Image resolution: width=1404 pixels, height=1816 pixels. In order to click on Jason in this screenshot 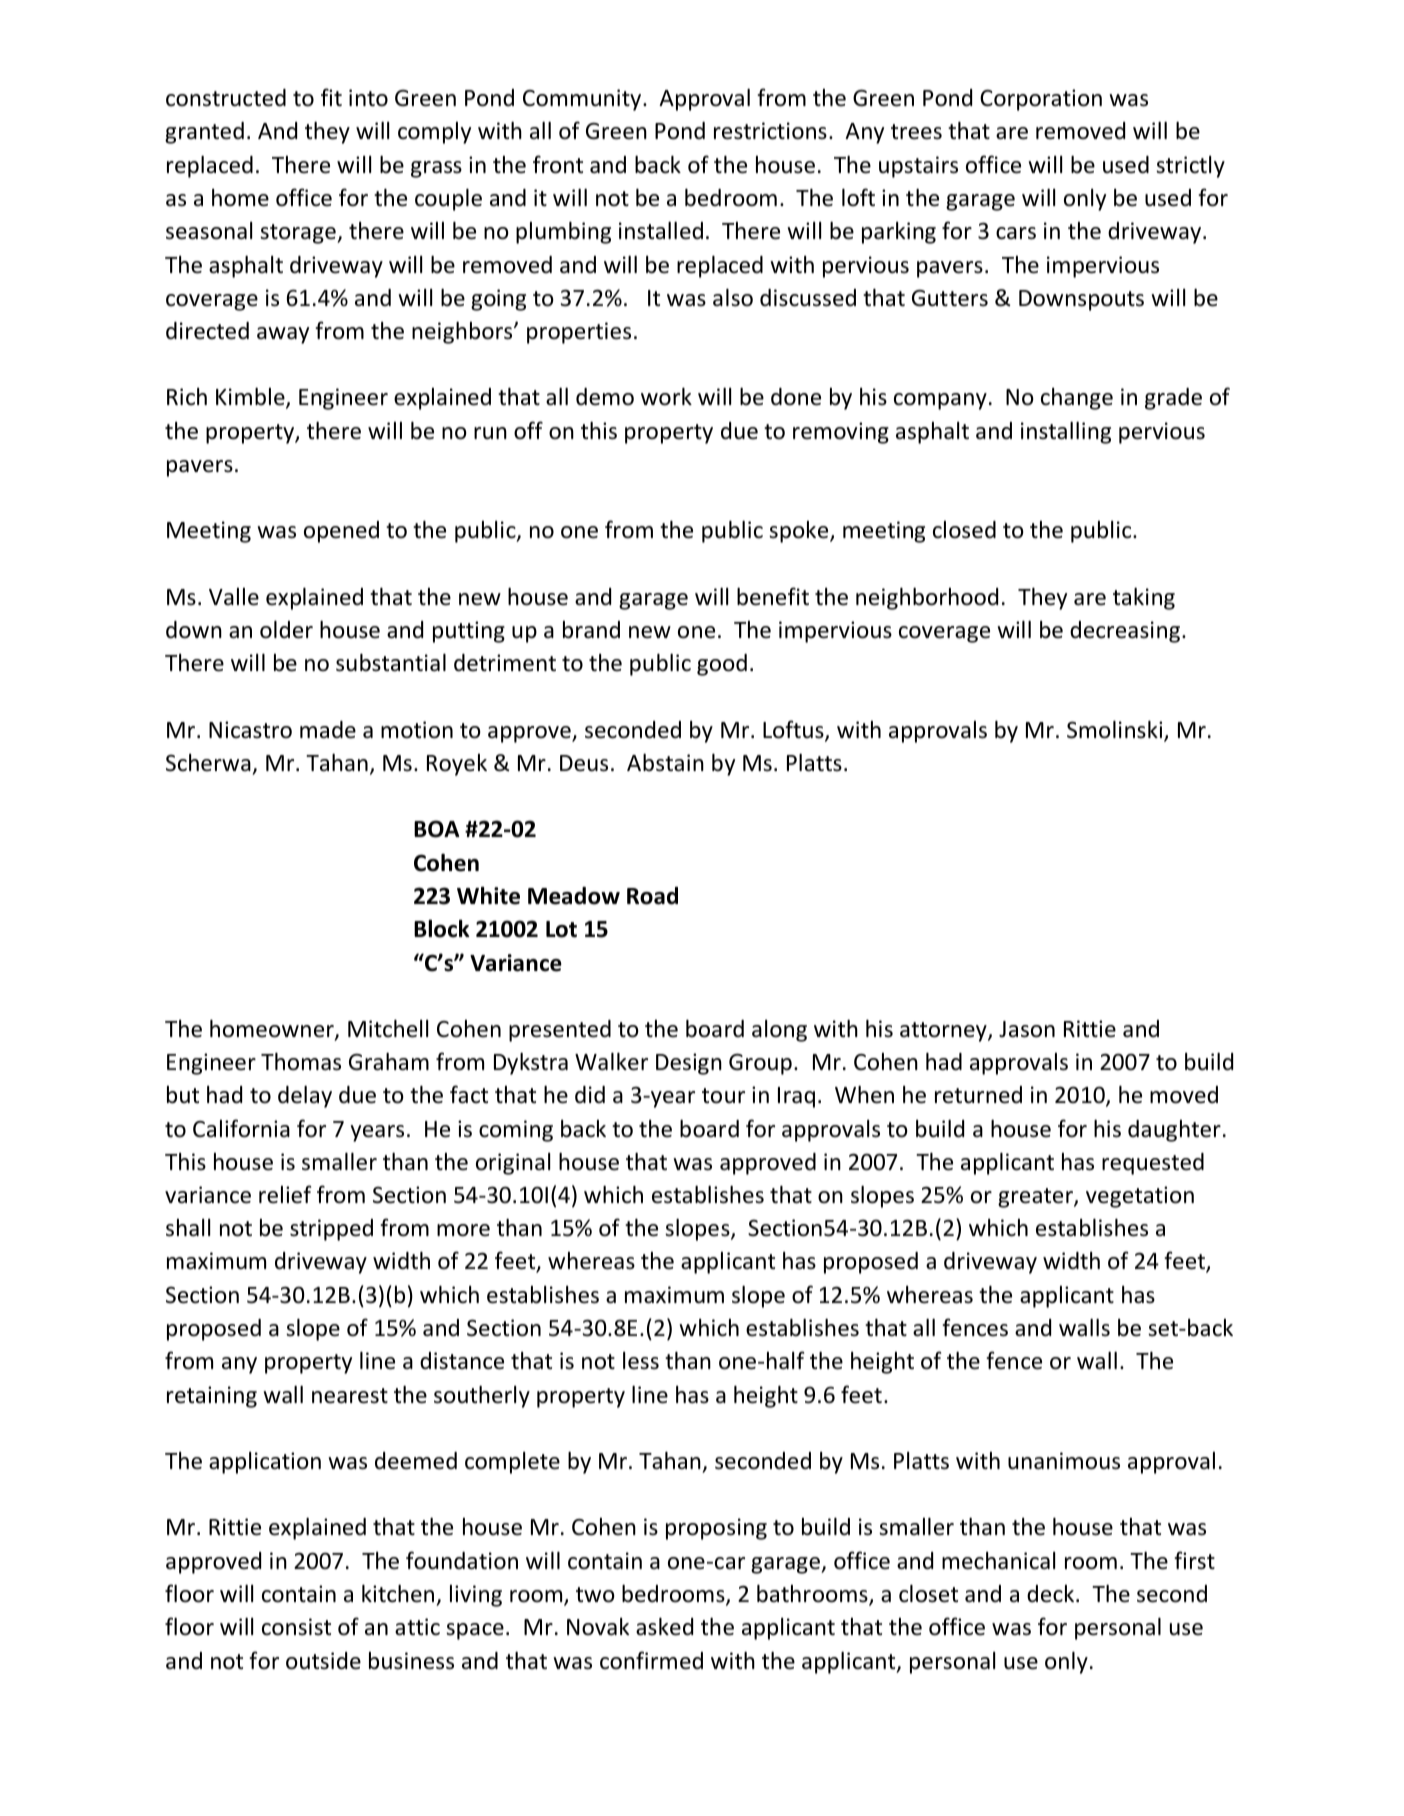, I will do `click(1027, 1029)`.
